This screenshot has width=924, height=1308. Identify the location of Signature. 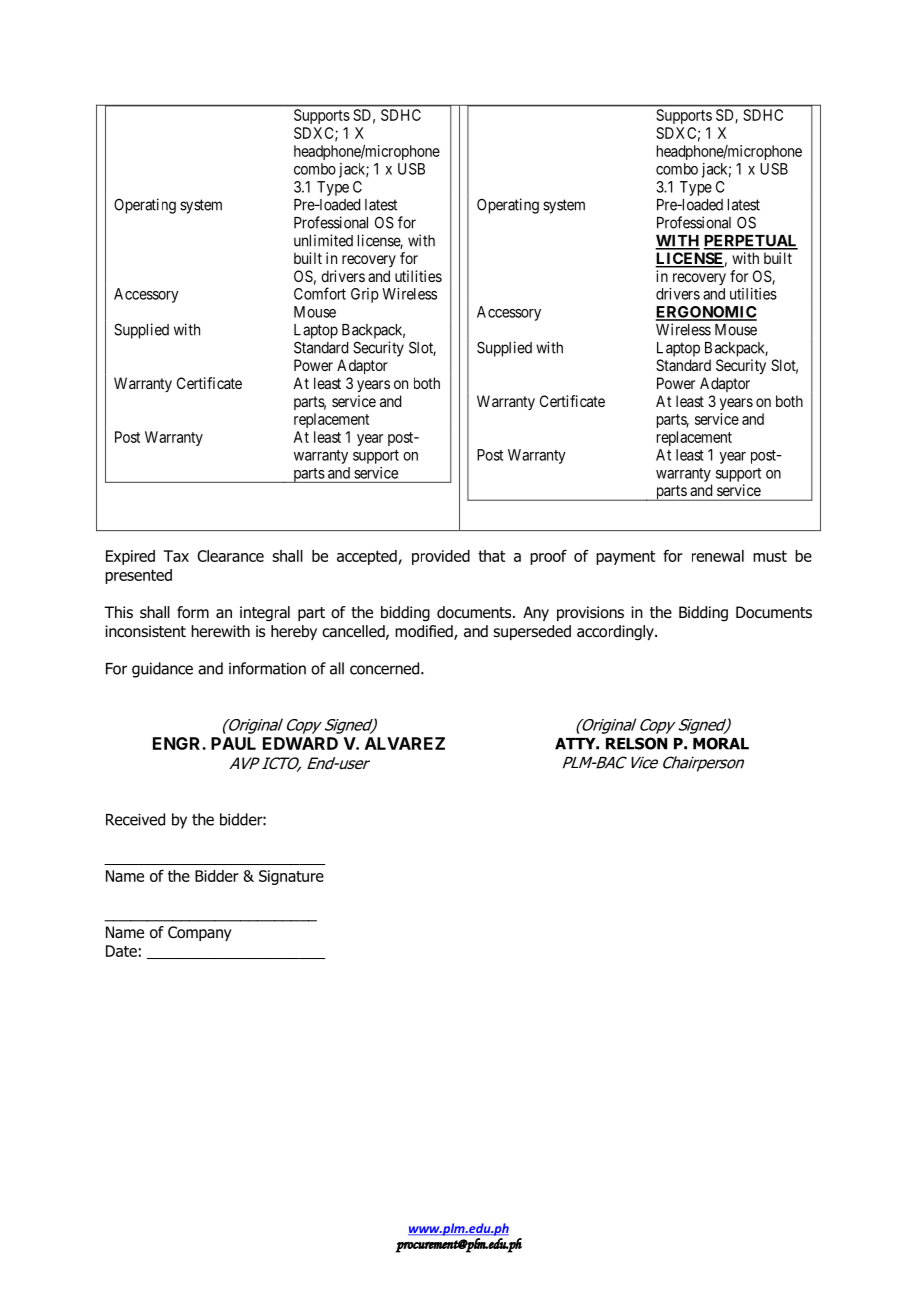
(291, 877).
